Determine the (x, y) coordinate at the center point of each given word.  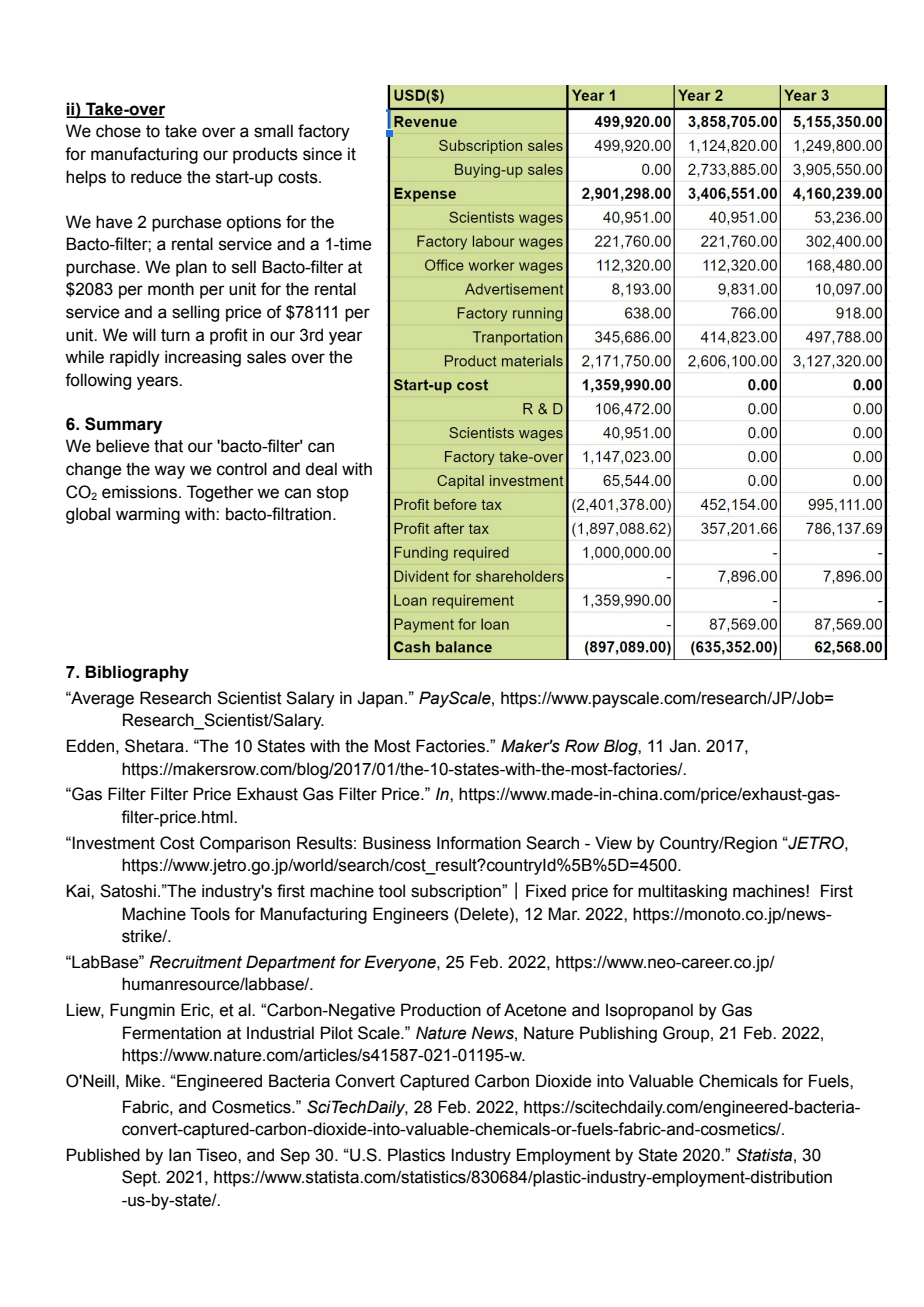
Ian (180, 1155)
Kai (79, 891)
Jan (682, 746)
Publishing (618, 1034)
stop (333, 494)
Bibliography (137, 673)
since (322, 154)
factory (324, 132)
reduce (156, 177)
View (613, 843)
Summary (123, 425)
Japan (380, 699)
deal (321, 469)
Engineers (411, 915)
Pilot (337, 1033)
